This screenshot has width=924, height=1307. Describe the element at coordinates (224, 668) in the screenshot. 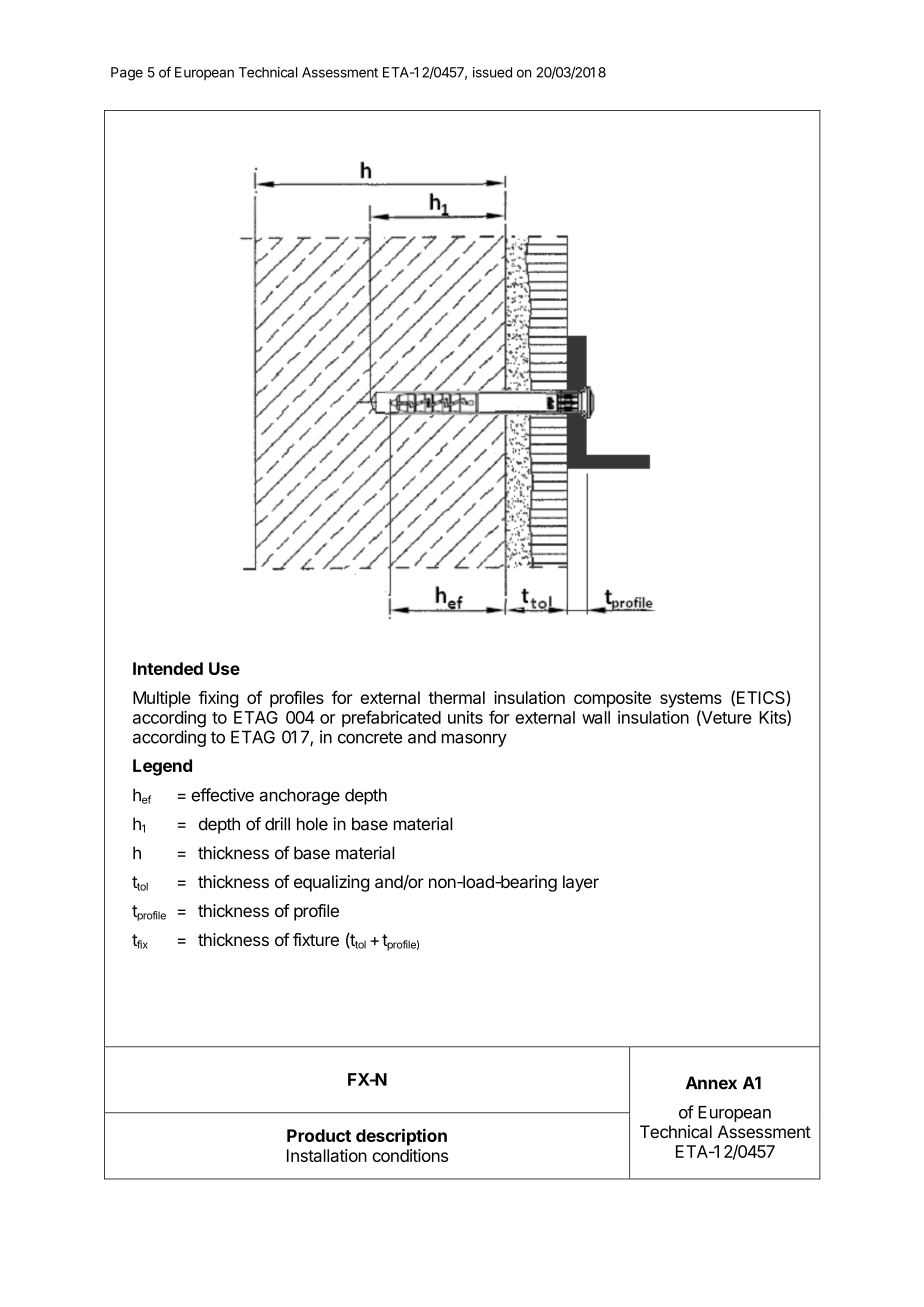

I see `Use` at that location.
